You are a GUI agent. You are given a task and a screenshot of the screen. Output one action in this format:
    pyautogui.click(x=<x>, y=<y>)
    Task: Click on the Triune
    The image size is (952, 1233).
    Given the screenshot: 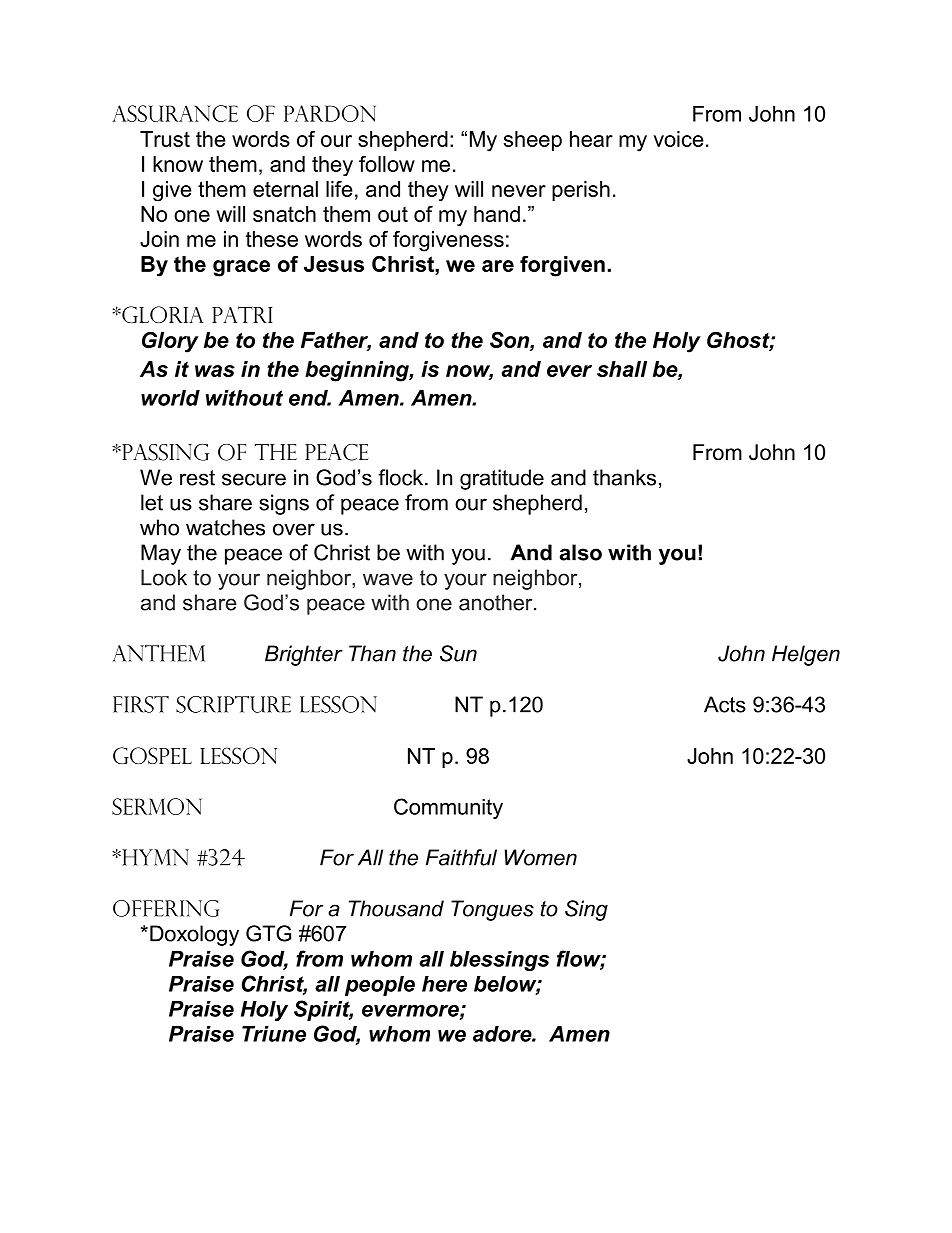 What is the action you would take?
    pyautogui.click(x=274, y=1034)
